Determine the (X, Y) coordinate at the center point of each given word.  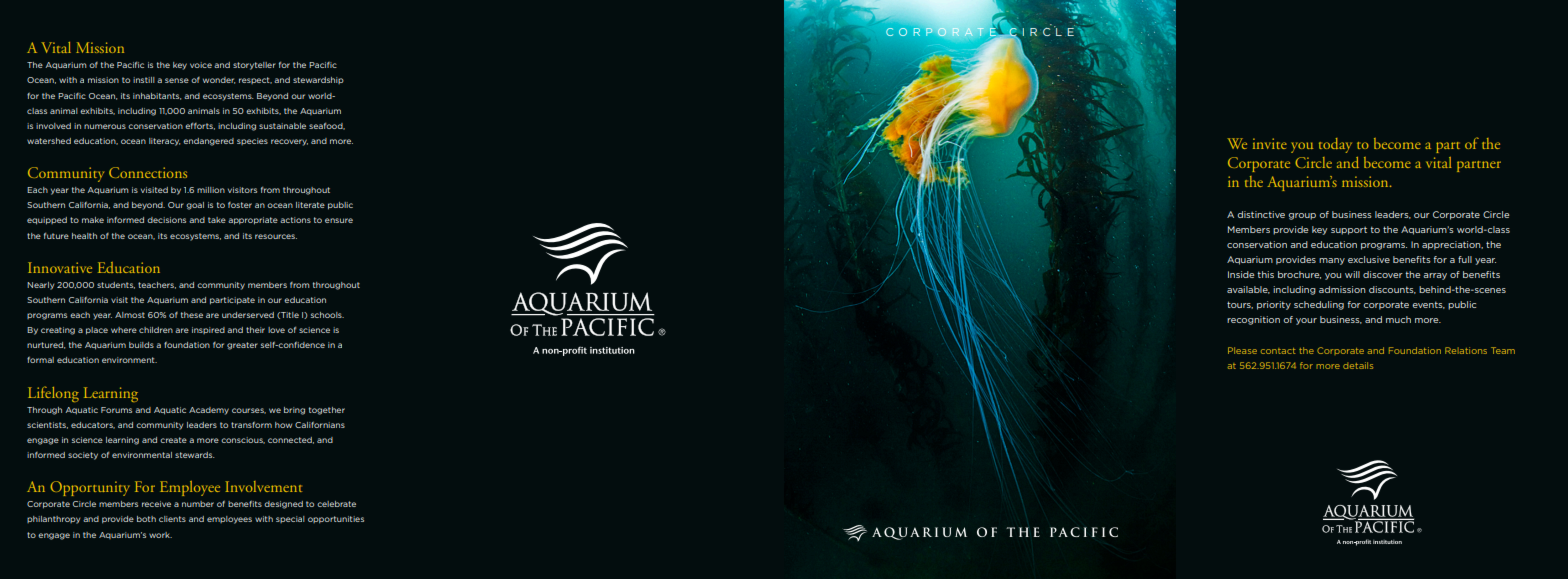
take (217, 220)
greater (242, 346)
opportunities (336, 519)
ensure (339, 220)
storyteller (254, 66)
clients (172, 519)
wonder (219, 80)
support (1349, 231)
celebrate (336, 504)
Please (1242, 350)
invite (1270, 143)
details (1358, 365)
